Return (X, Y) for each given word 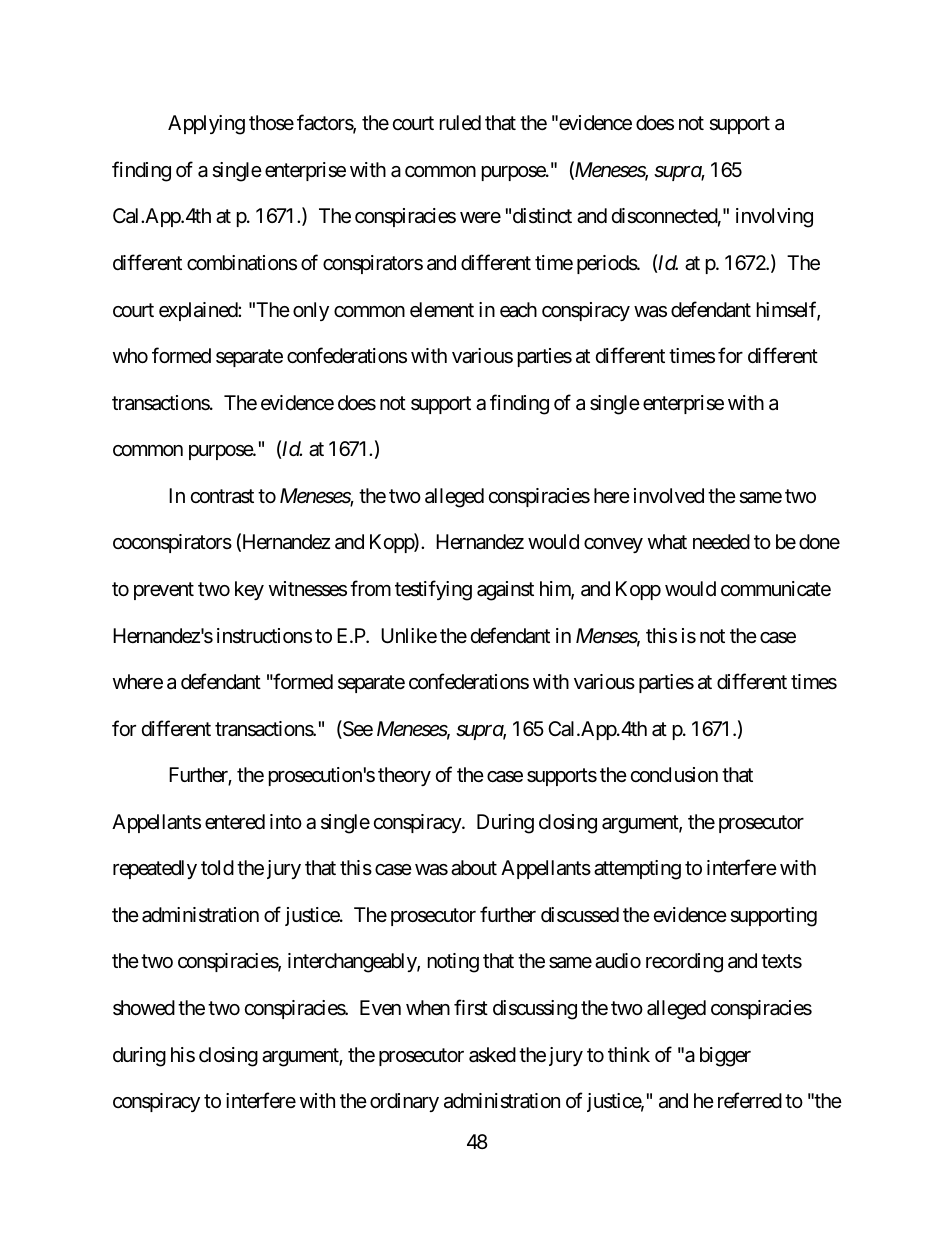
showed (144, 1008)
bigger (725, 1057)
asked (492, 1055)
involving (774, 218)
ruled (460, 122)
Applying (206, 125)
